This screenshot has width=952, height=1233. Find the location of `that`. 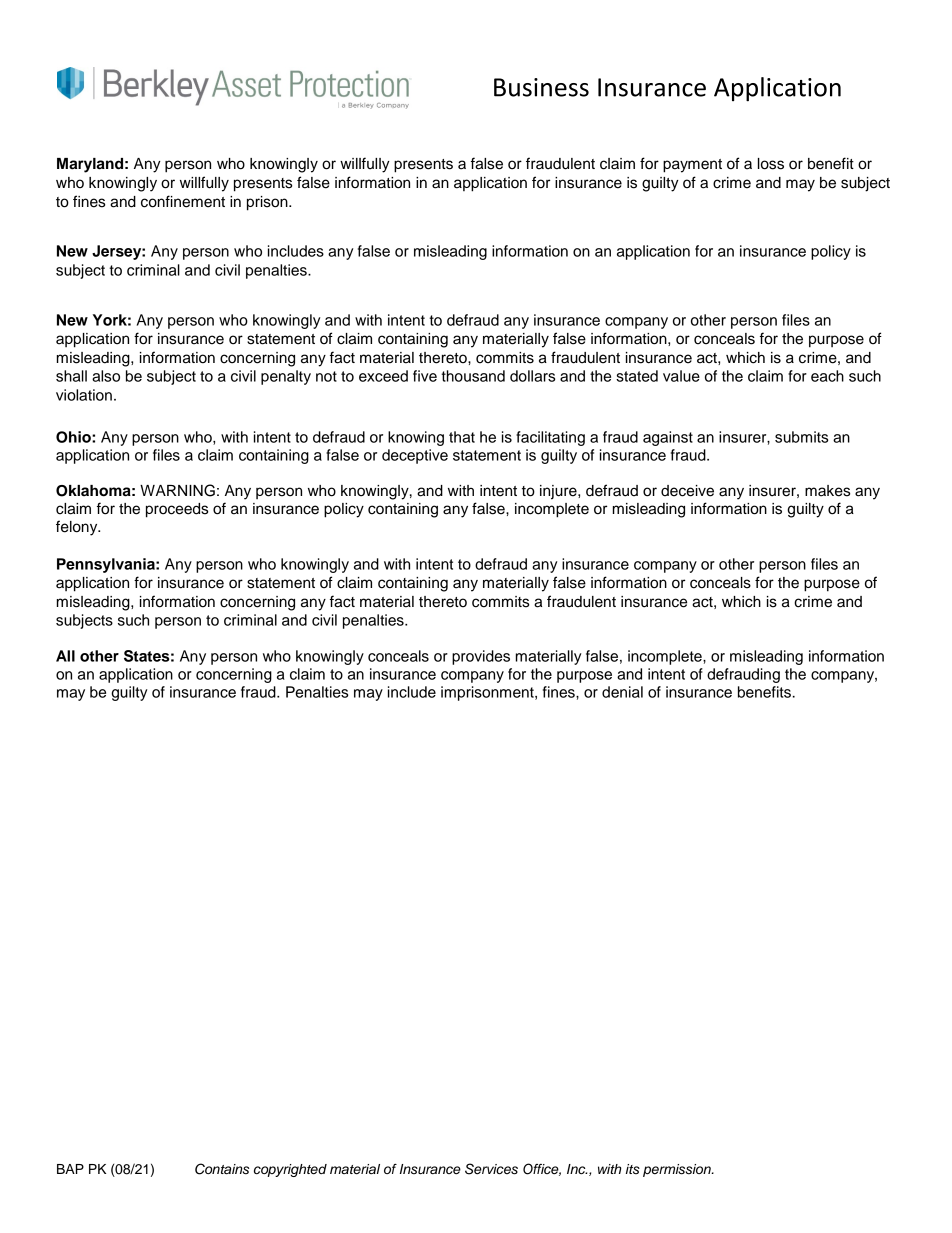

that is located at coordinates (462, 437).
